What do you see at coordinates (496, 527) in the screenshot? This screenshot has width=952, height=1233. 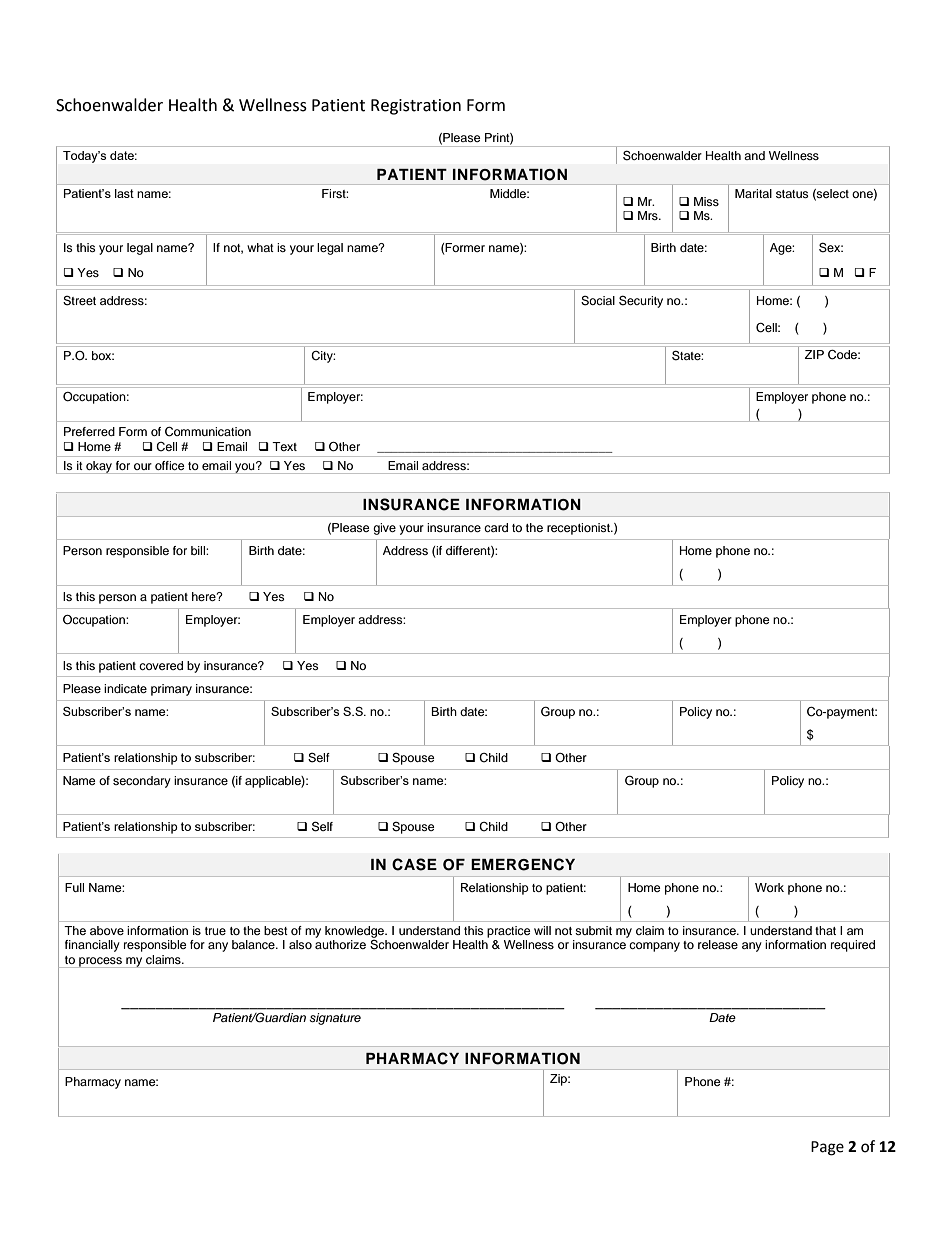 I see `card` at bounding box center [496, 527].
